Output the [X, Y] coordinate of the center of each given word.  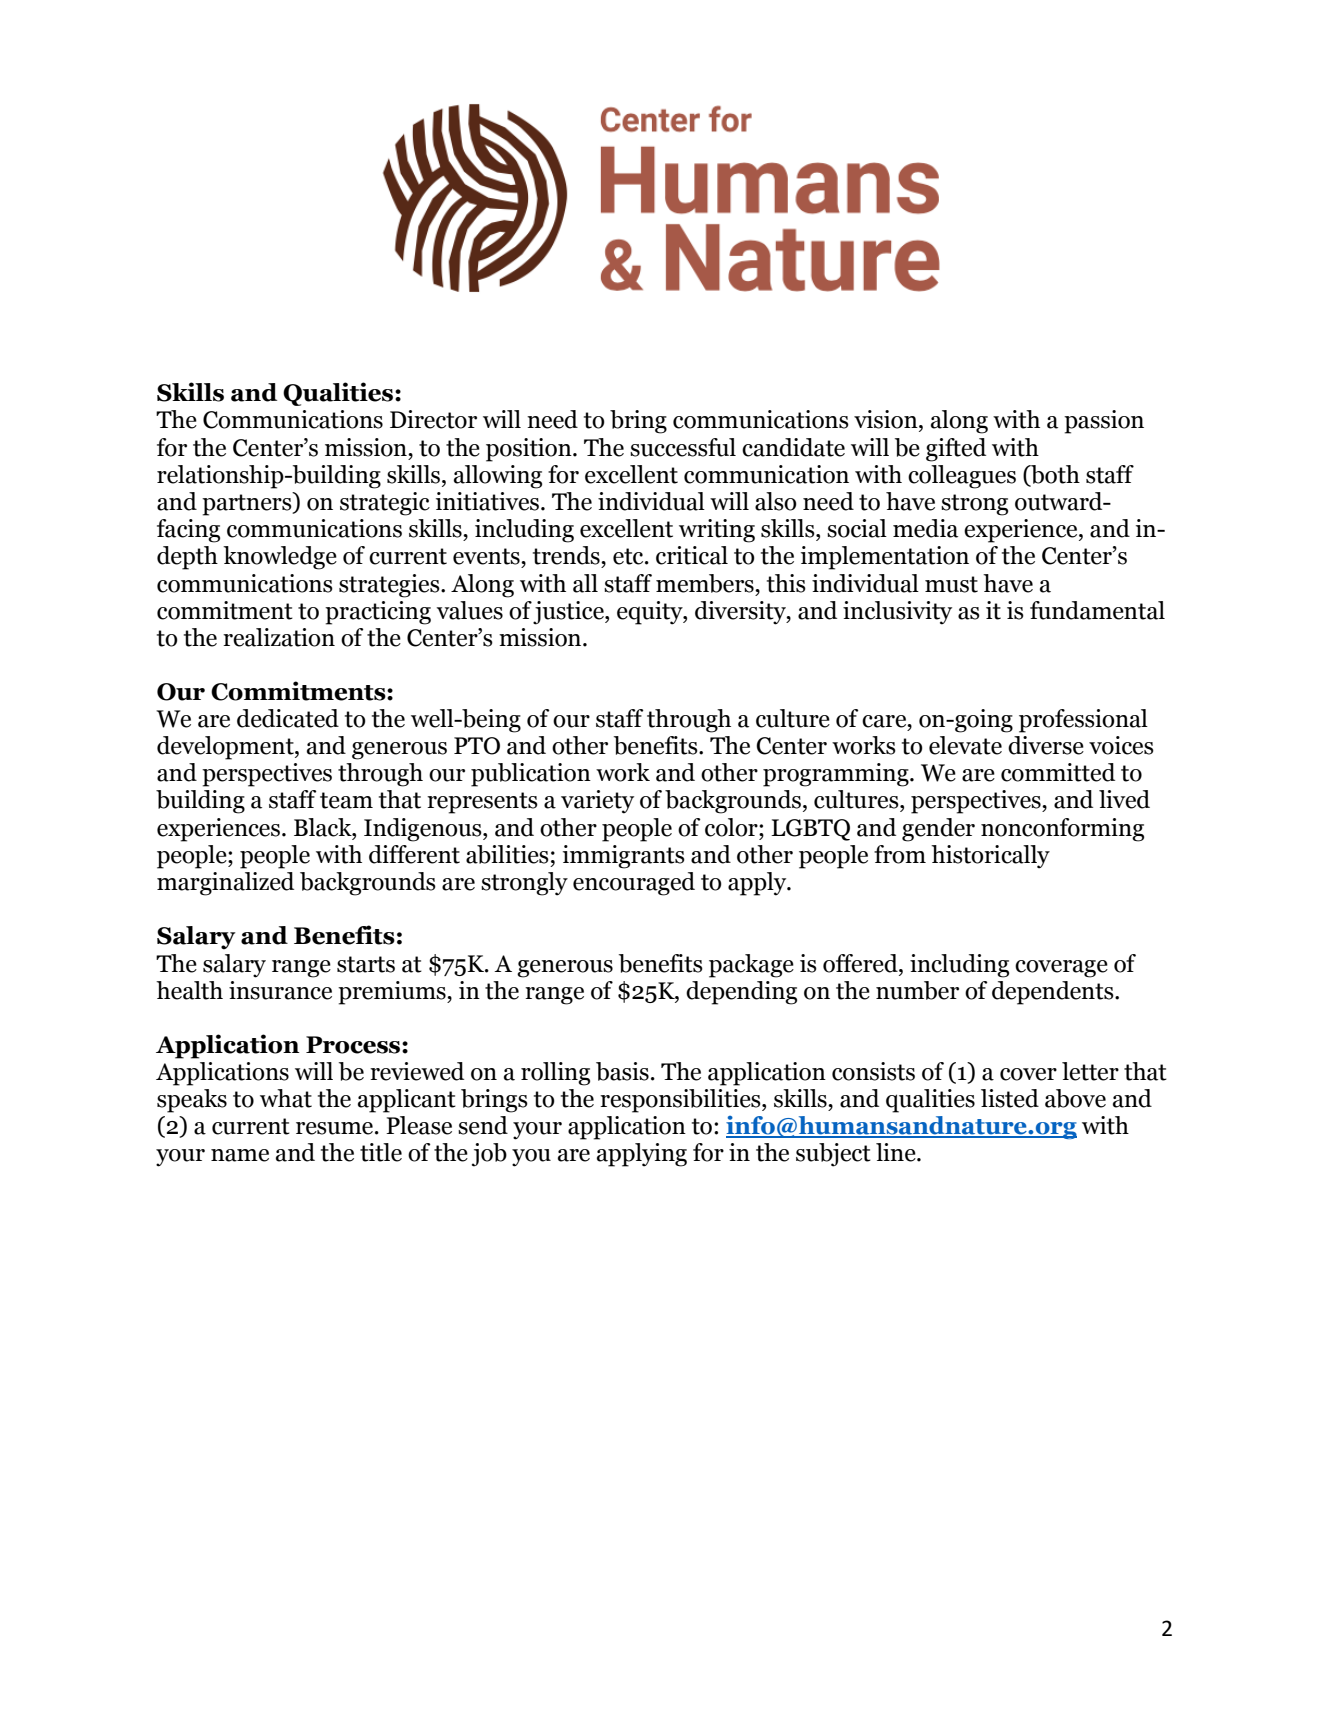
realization [279, 637]
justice [569, 613]
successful [683, 447]
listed [1010, 1098]
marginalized [225, 884]
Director [433, 419]
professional [1083, 721]
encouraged [634, 884]
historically [990, 857]
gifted [956, 450]
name [240, 1155]
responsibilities [681, 1101]
